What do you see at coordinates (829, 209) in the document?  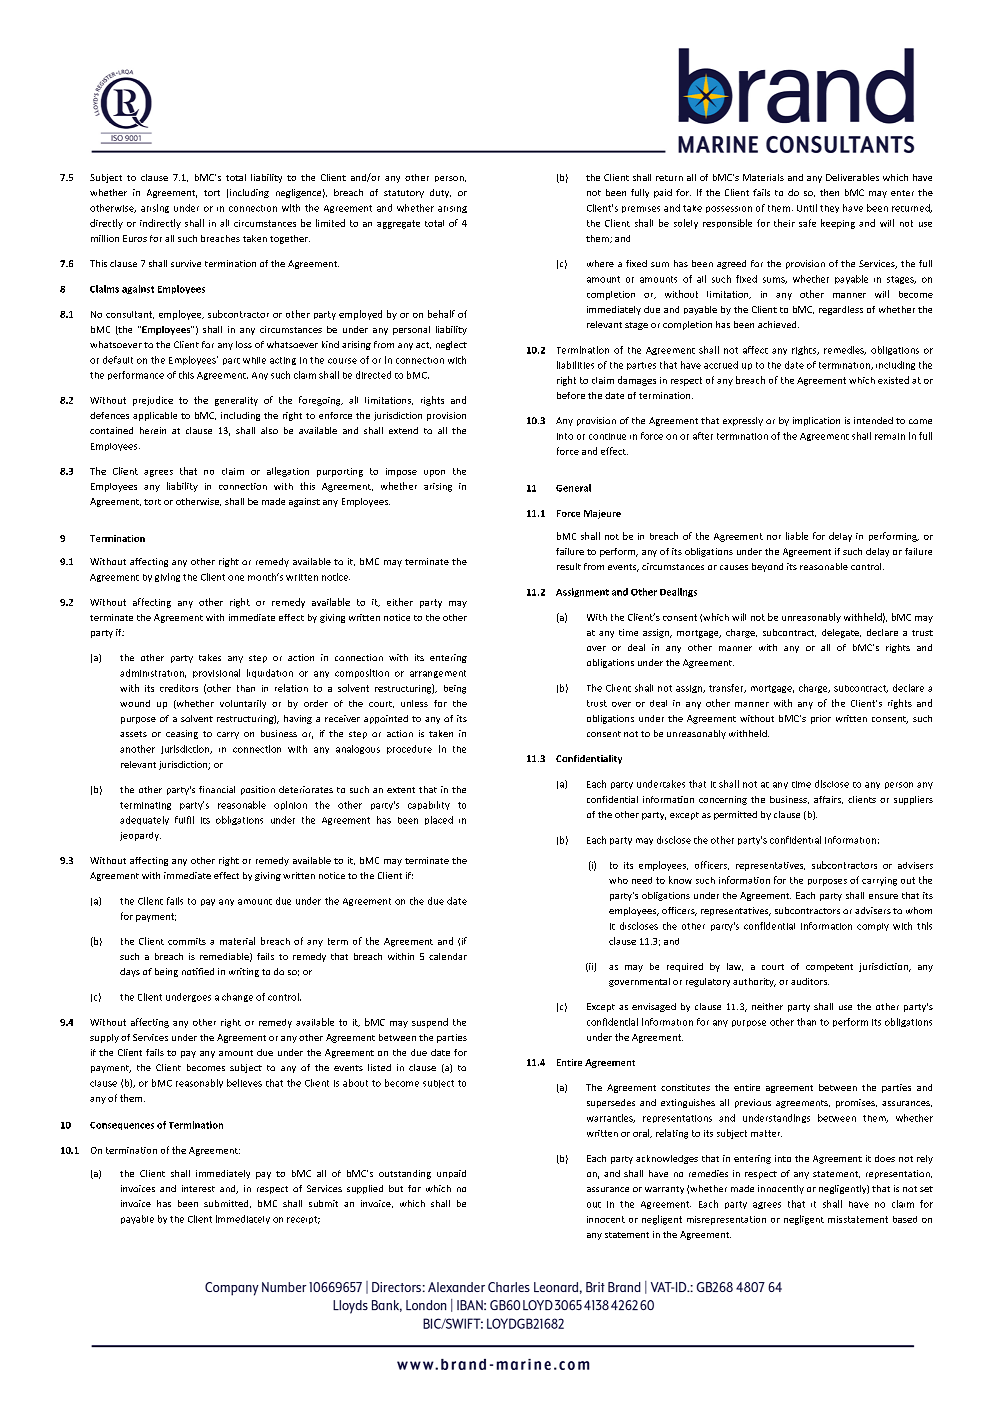 I see `they` at bounding box center [829, 209].
